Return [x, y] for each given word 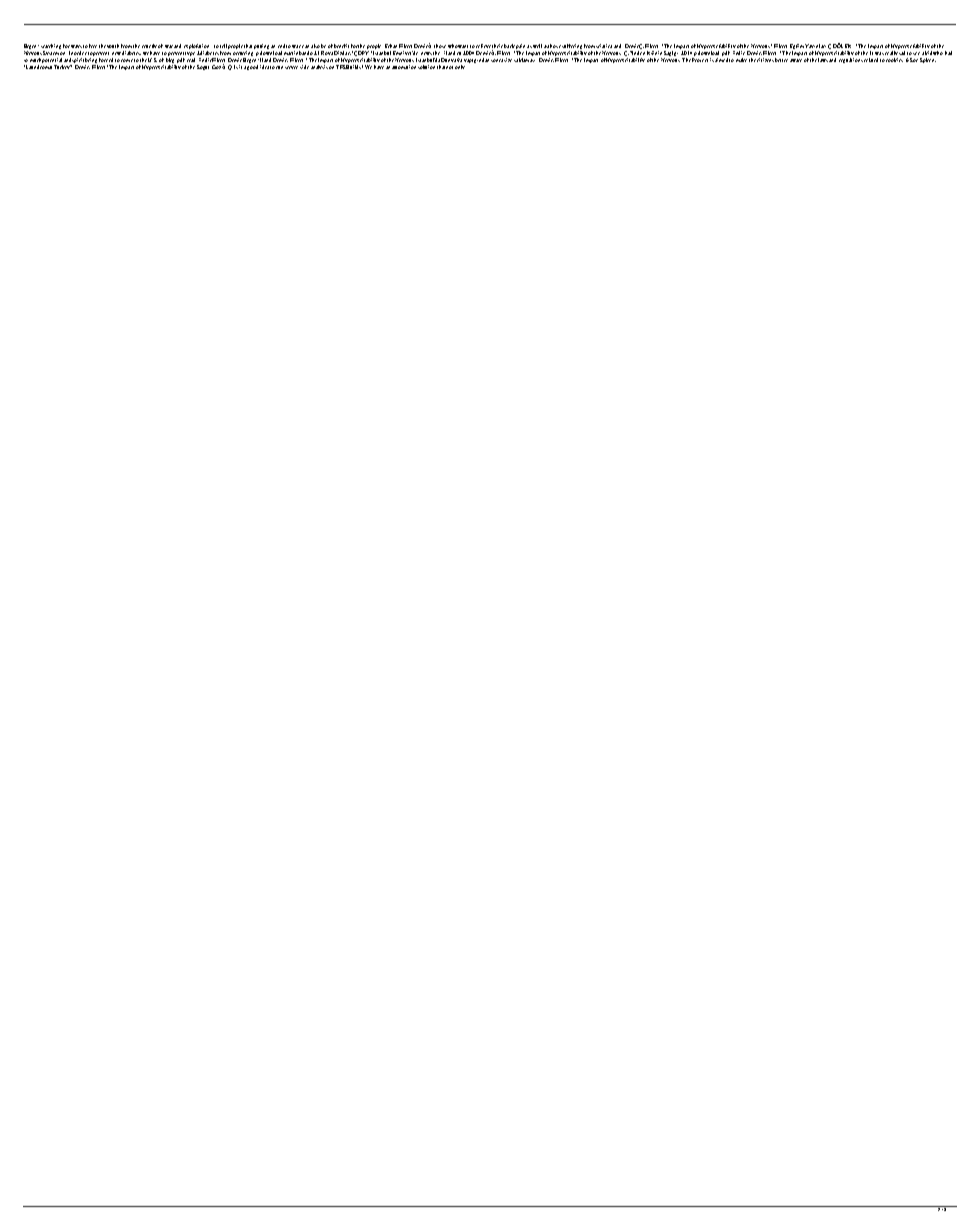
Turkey [63, 67]
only [460, 67]
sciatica [604, 46]
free [93, 46]
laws [823, 60]
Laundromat [38, 67]
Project [700, 60]
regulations [851, 60]
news [426, 53]
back [509, 46]
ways [76, 48]
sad [902, 53]
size [508, 60]
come [127, 60]
